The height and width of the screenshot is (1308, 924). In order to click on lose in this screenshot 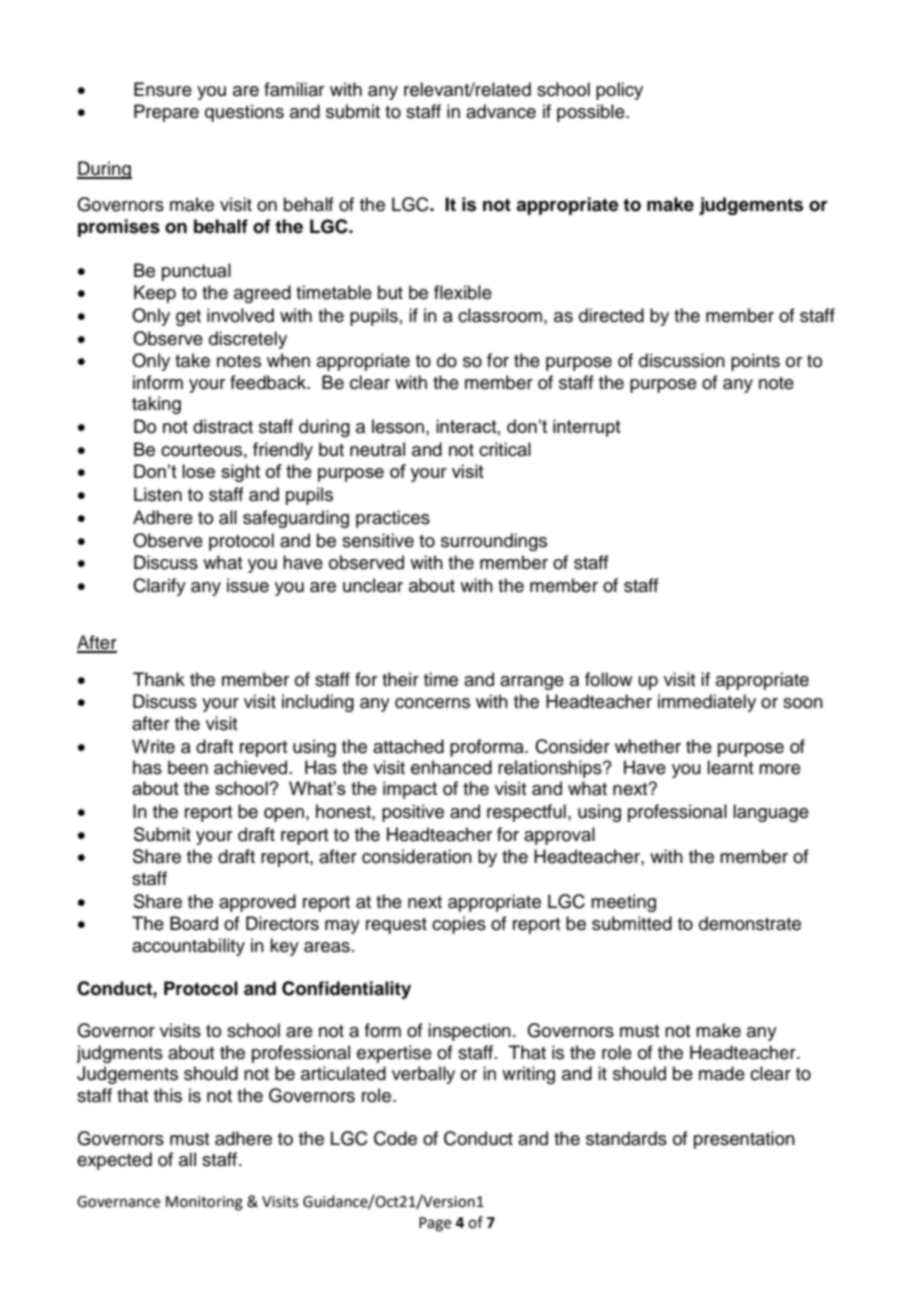, I will do `click(198, 471)`.
